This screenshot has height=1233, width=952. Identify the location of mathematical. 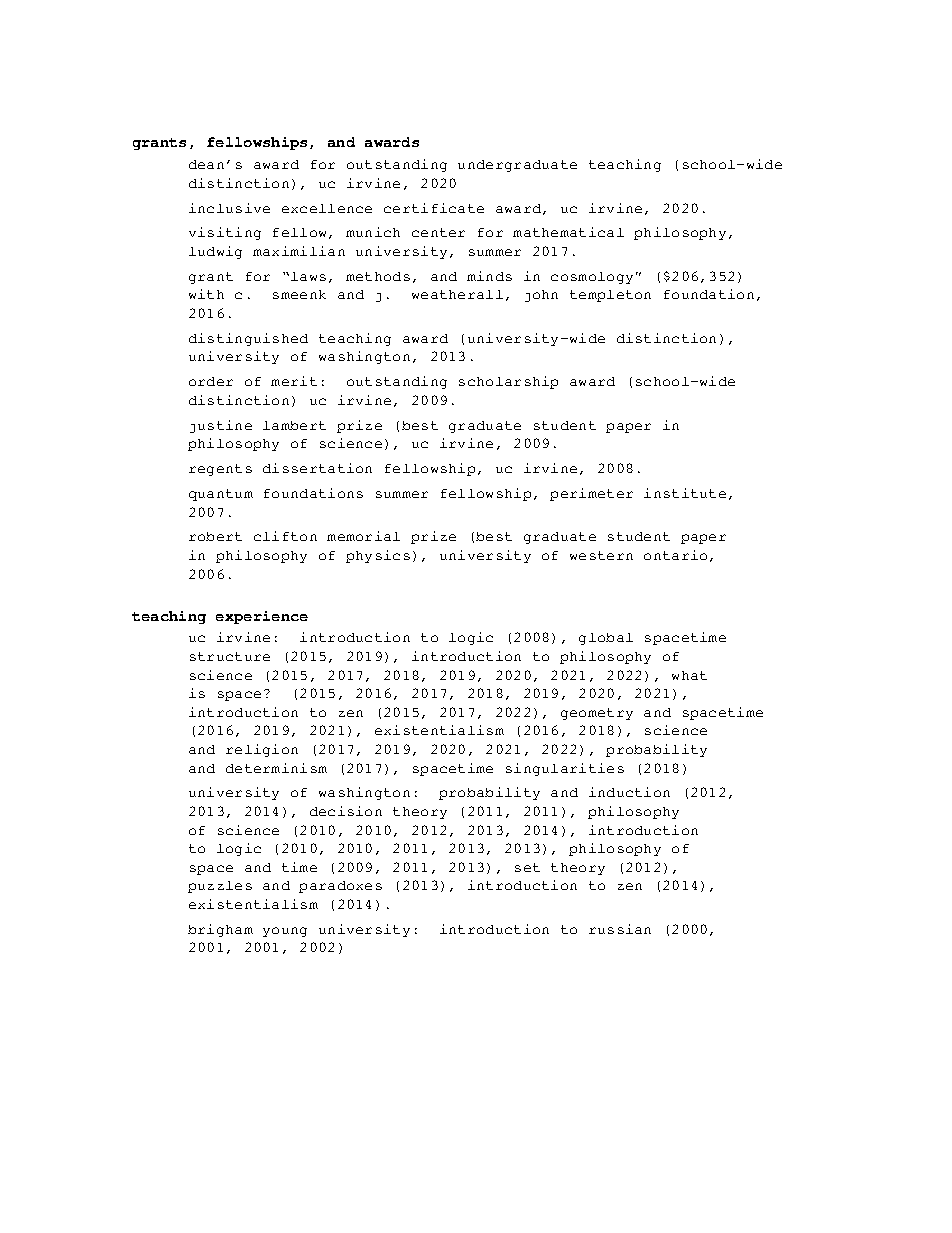
(568, 232).
